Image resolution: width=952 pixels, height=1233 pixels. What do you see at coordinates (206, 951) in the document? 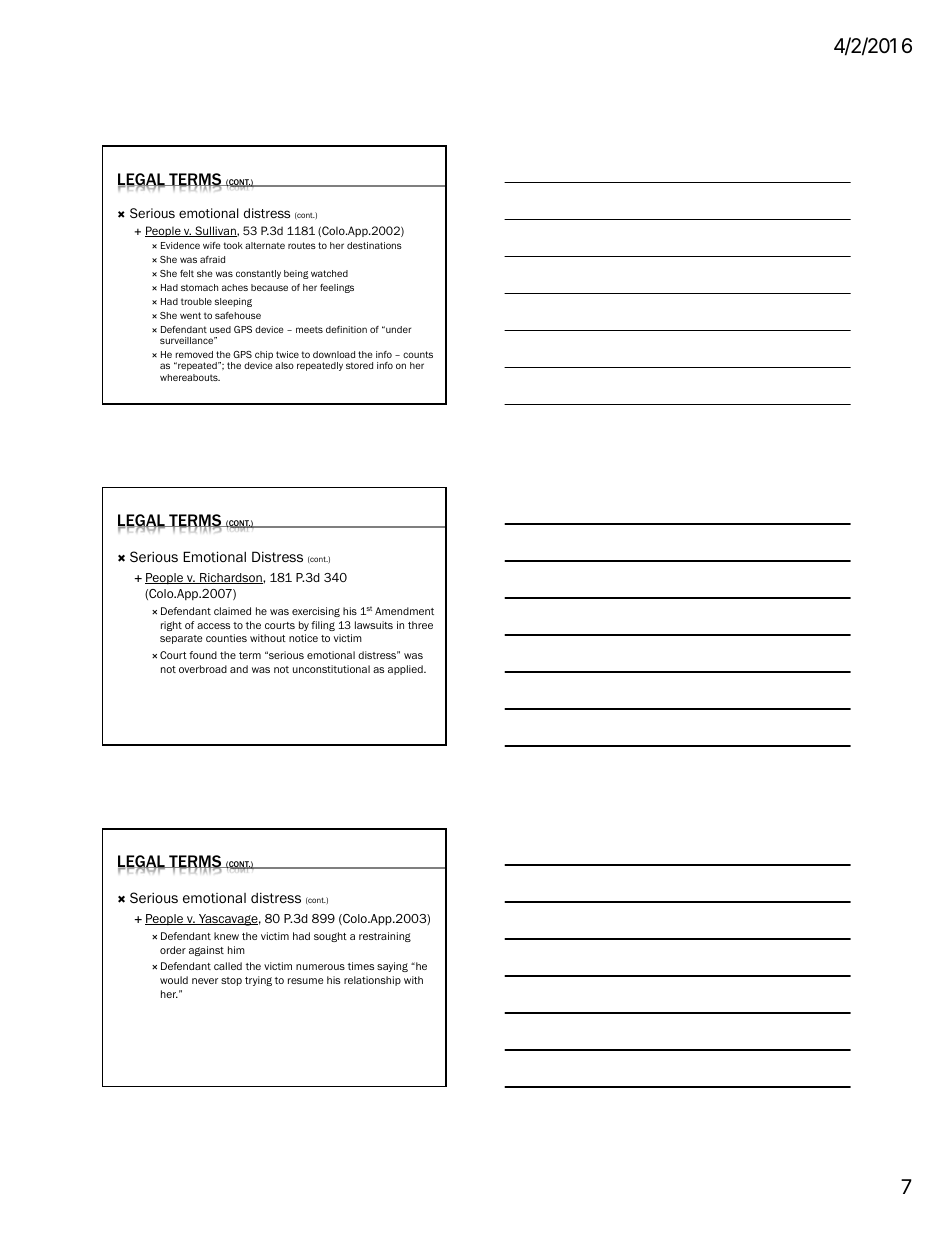
I see `against` at bounding box center [206, 951].
